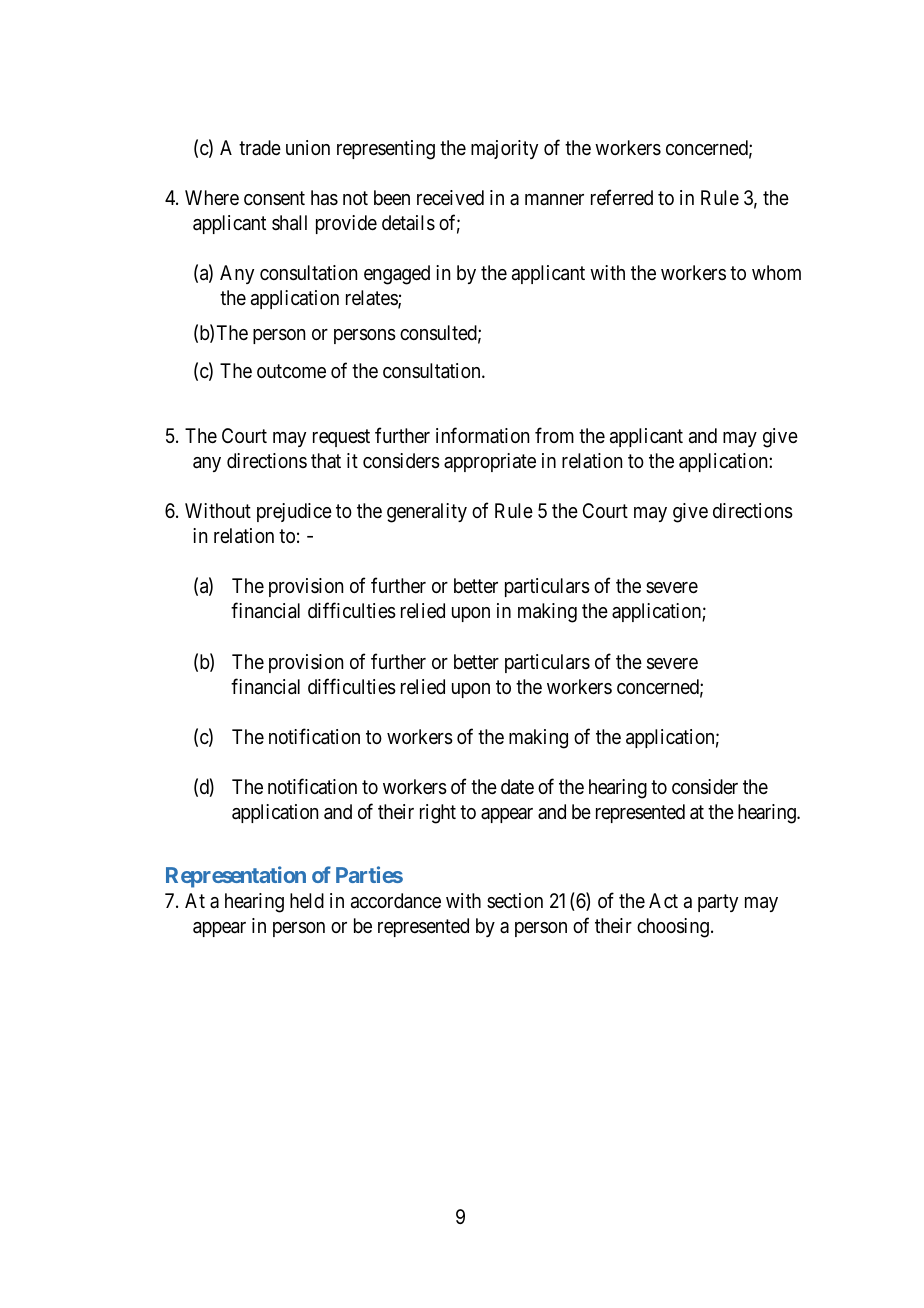 The image size is (924, 1308). I want to click on Act, so click(663, 900).
